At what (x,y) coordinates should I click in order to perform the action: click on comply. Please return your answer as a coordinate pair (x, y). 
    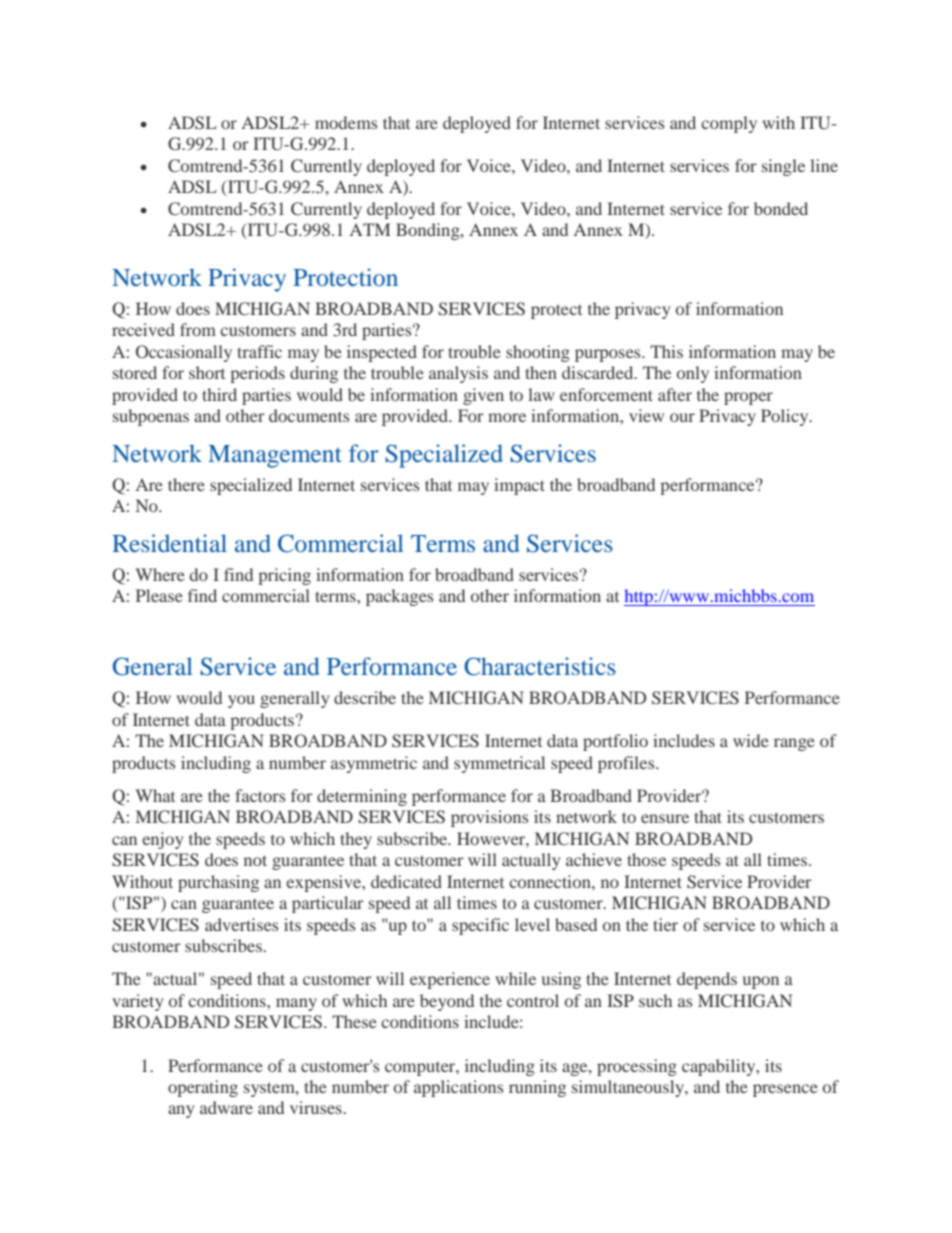
    Looking at the image, I should click on (729, 124).
